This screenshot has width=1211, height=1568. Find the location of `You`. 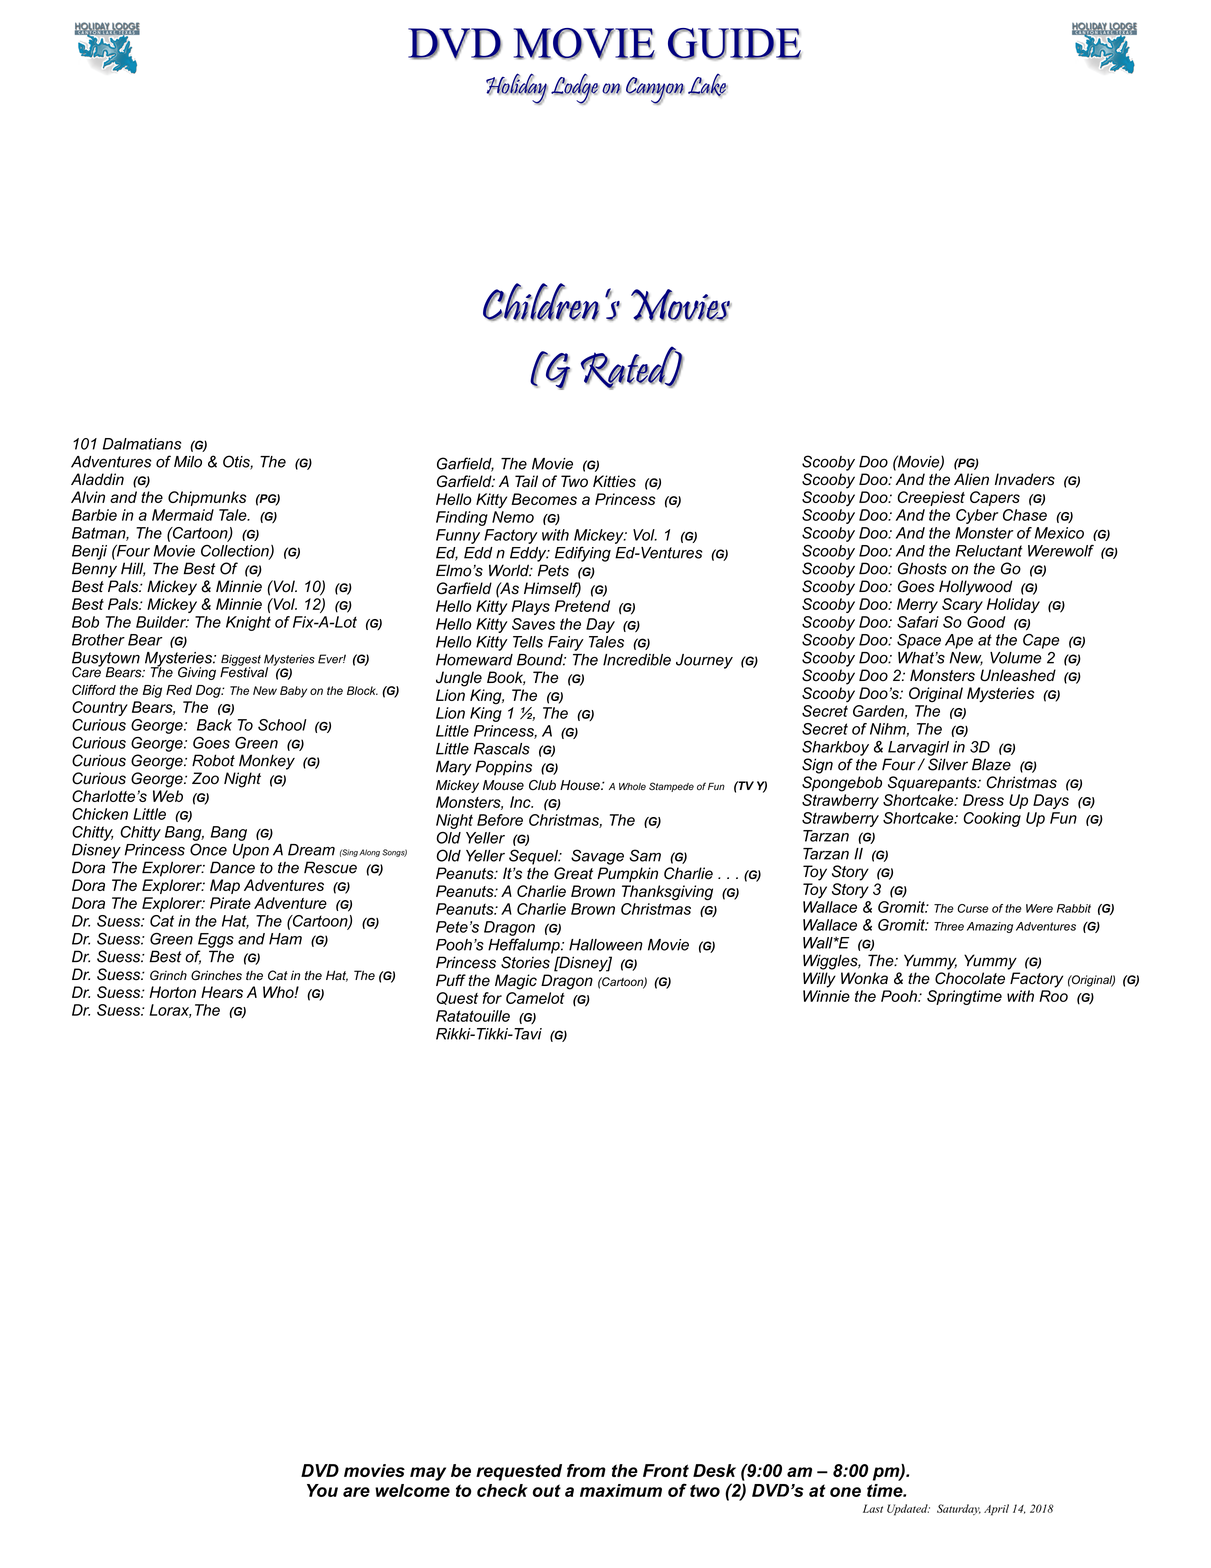

You is located at coordinates (322, 1490).
